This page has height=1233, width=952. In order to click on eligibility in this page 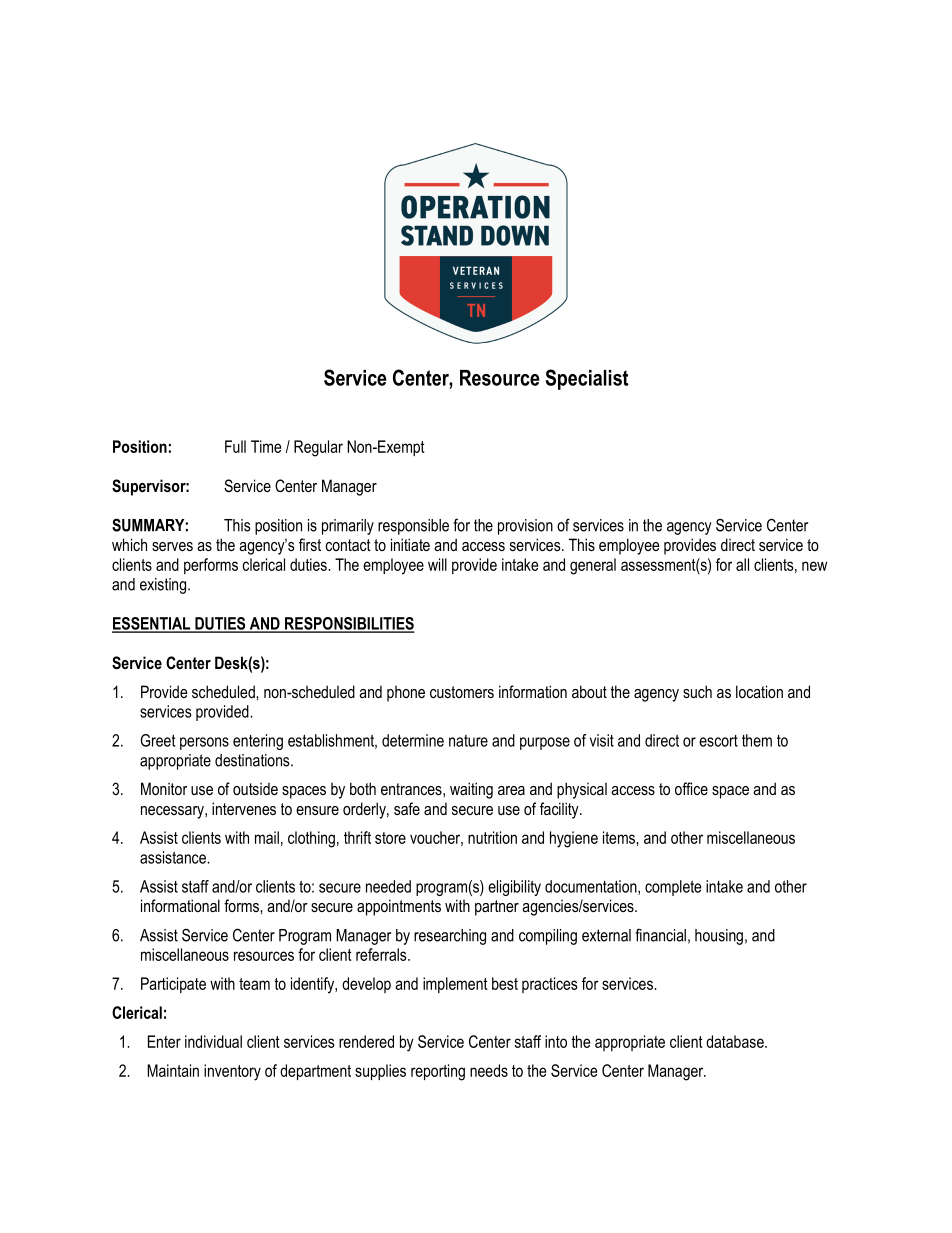, I will do `click(514, 888)`.
